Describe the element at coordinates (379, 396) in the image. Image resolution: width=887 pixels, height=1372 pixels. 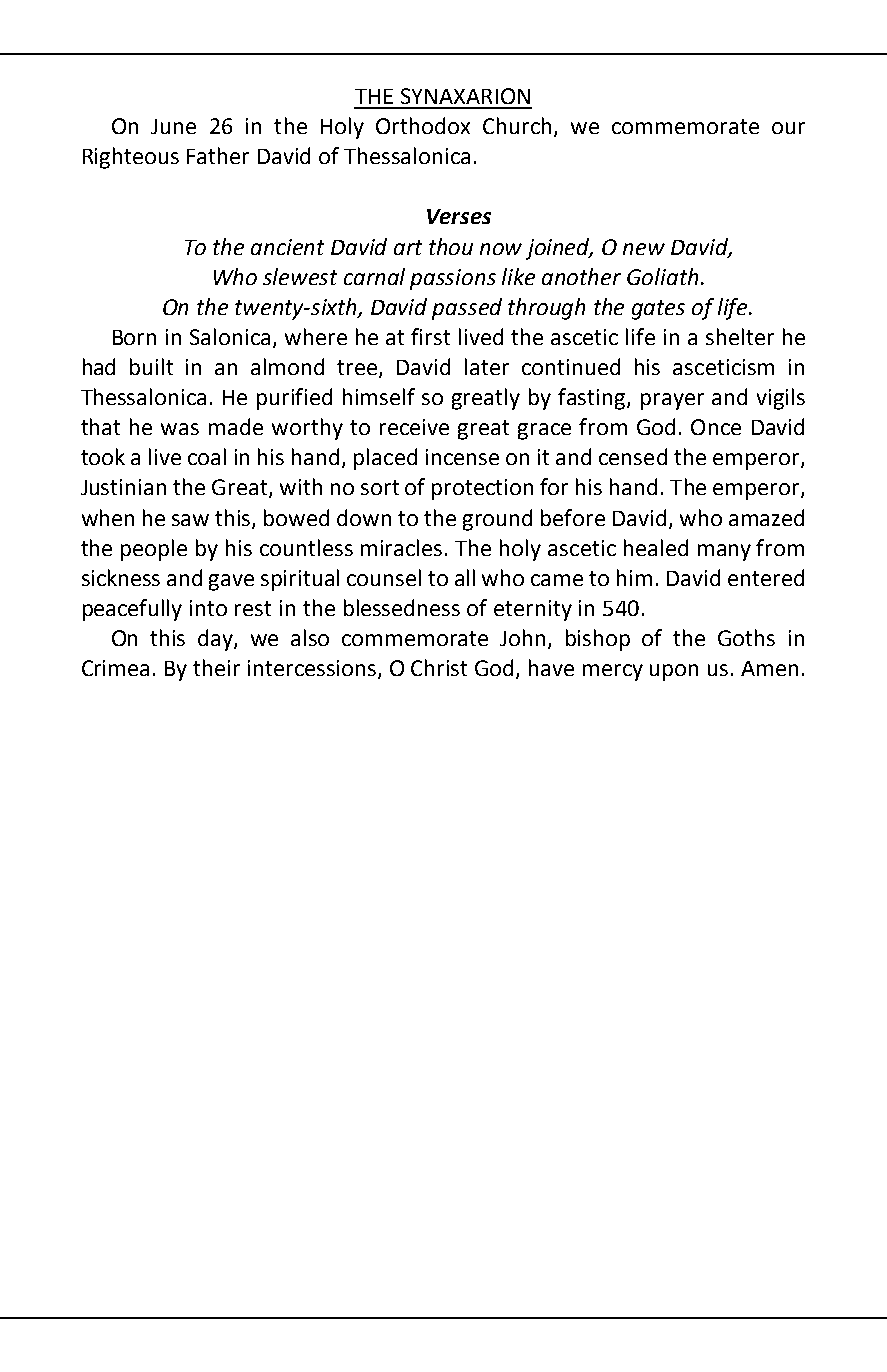
I see `himself` at that location.
